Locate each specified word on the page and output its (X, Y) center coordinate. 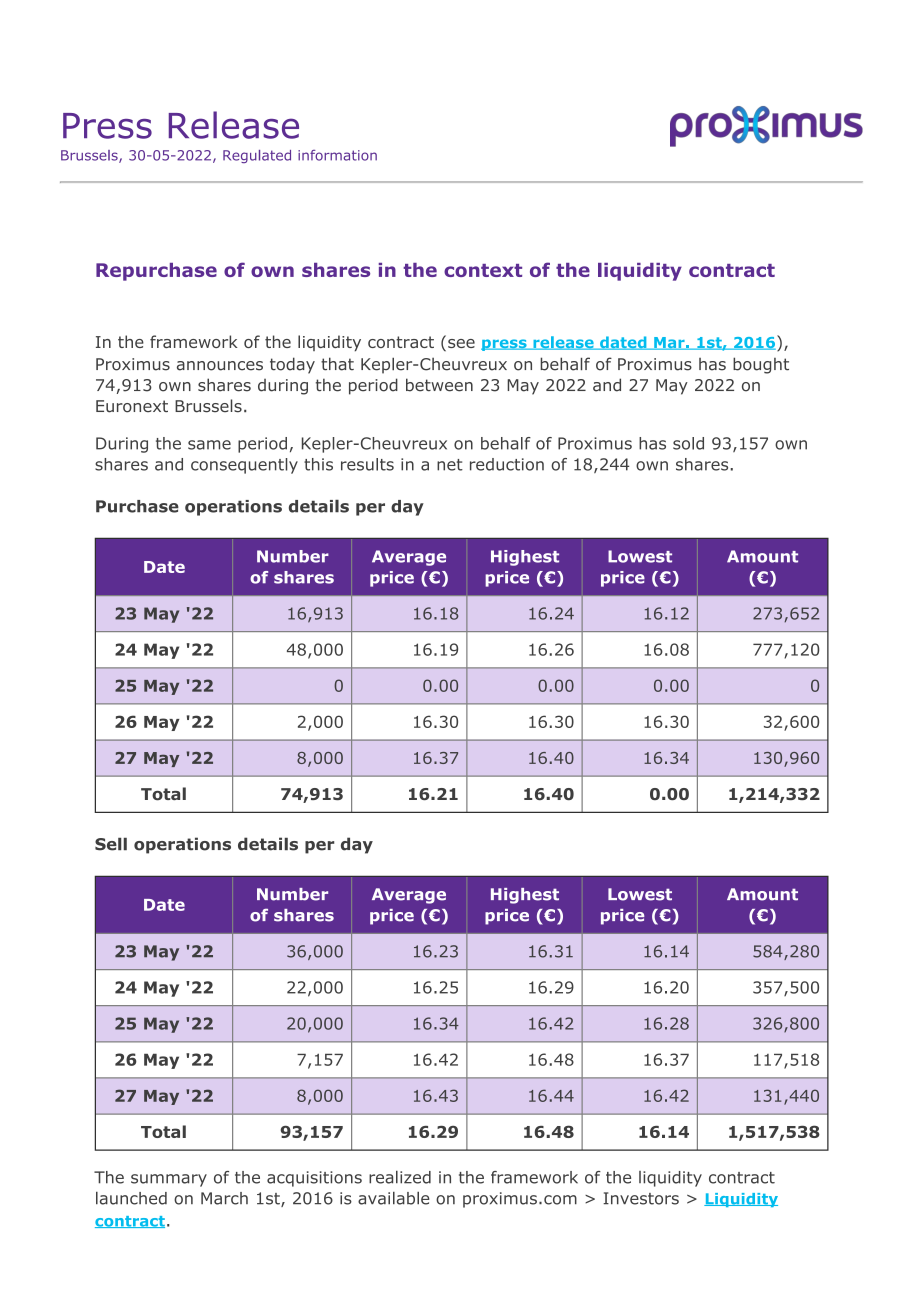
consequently (244, 466)
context (483, 270)
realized (400, 1177)
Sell (111, 844)
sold (688, 443)
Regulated (257, 156)
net (450, 465)
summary (169, 1180)
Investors (641, 1198)
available (394, 1198)
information (337, 155)
